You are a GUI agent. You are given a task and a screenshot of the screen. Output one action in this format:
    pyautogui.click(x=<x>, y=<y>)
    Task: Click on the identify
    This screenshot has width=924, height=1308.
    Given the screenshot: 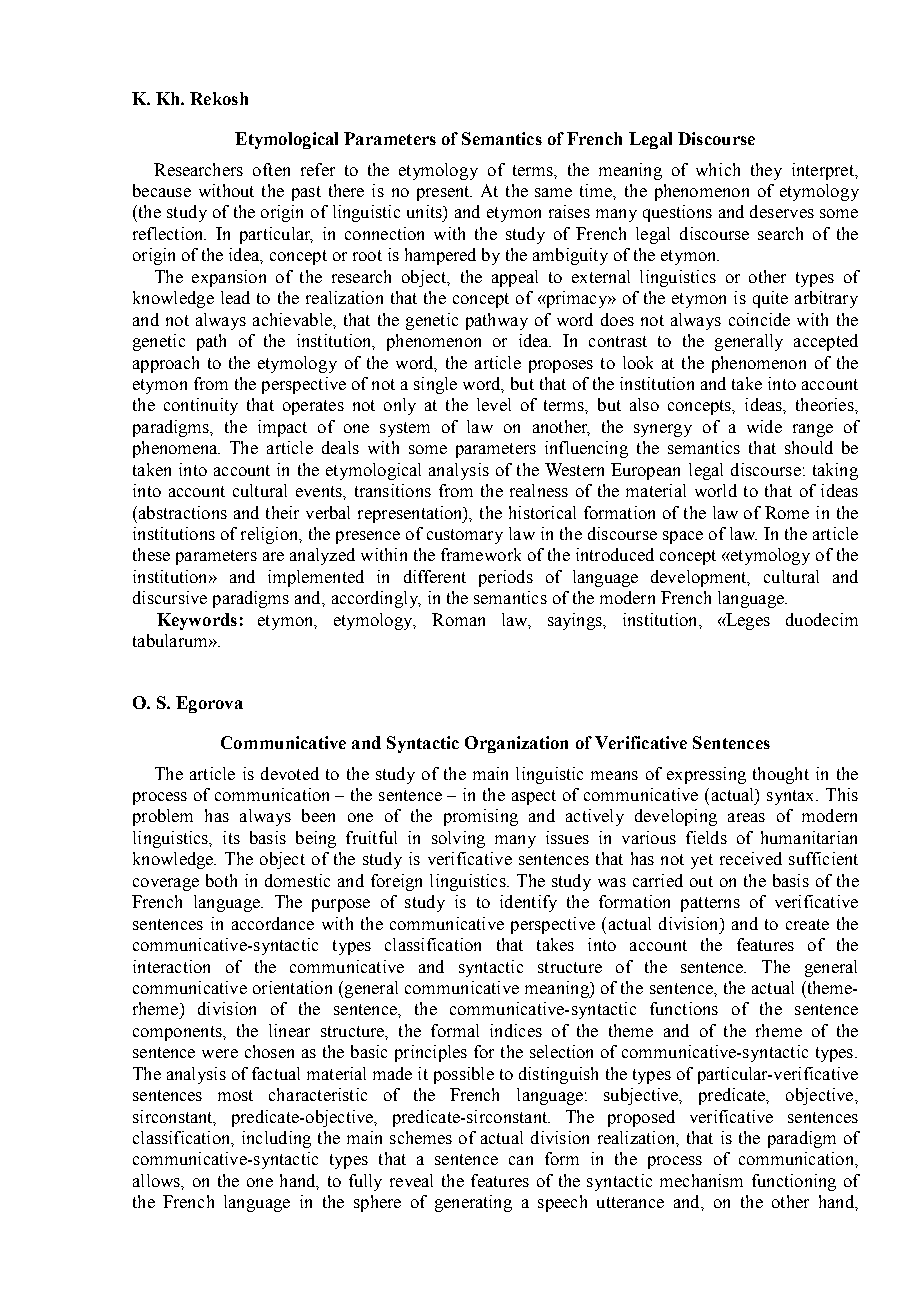 What is the action you would take?
    pyautogui.click(x=528, y=903)
